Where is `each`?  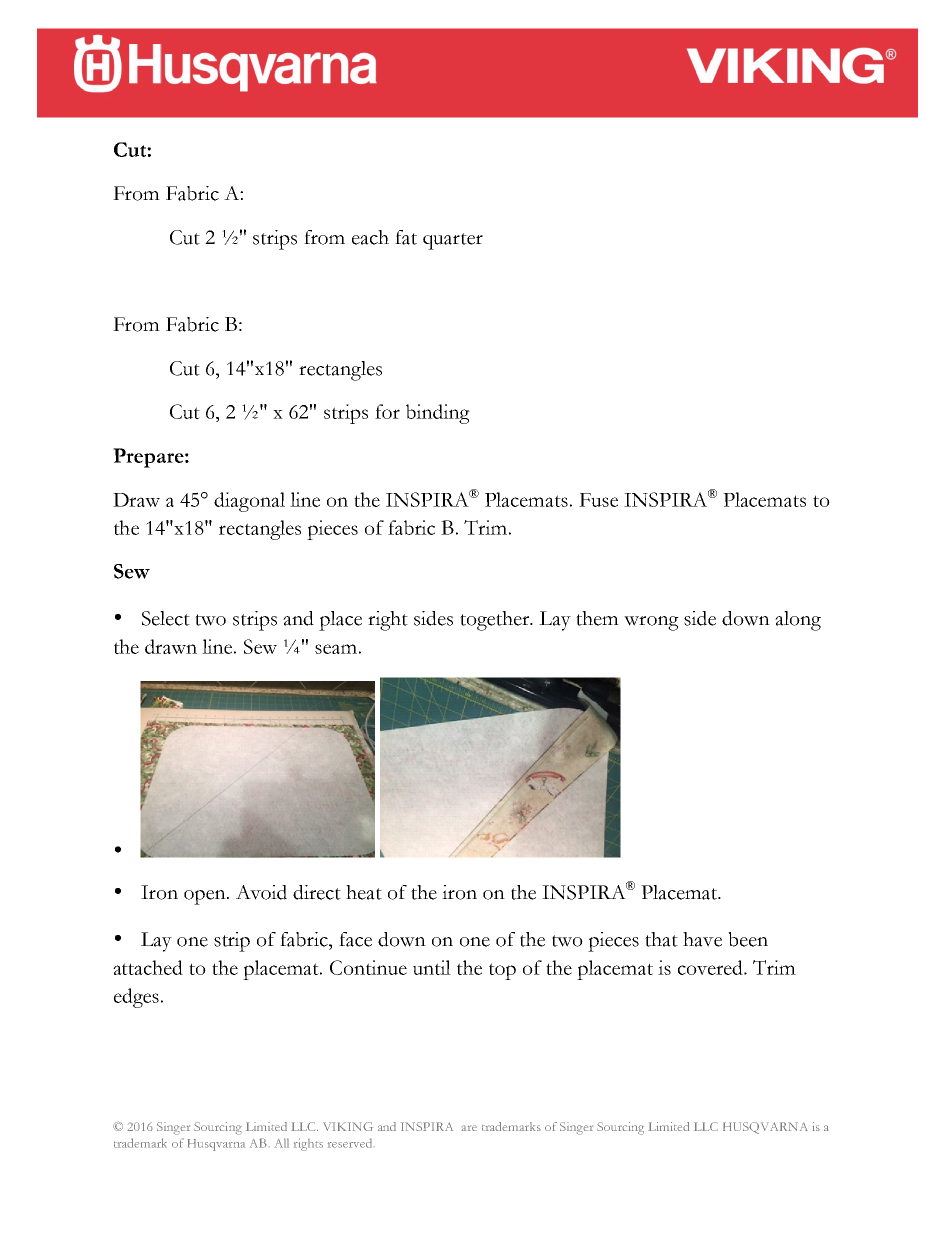
each is located at coordinates (370, 237).
